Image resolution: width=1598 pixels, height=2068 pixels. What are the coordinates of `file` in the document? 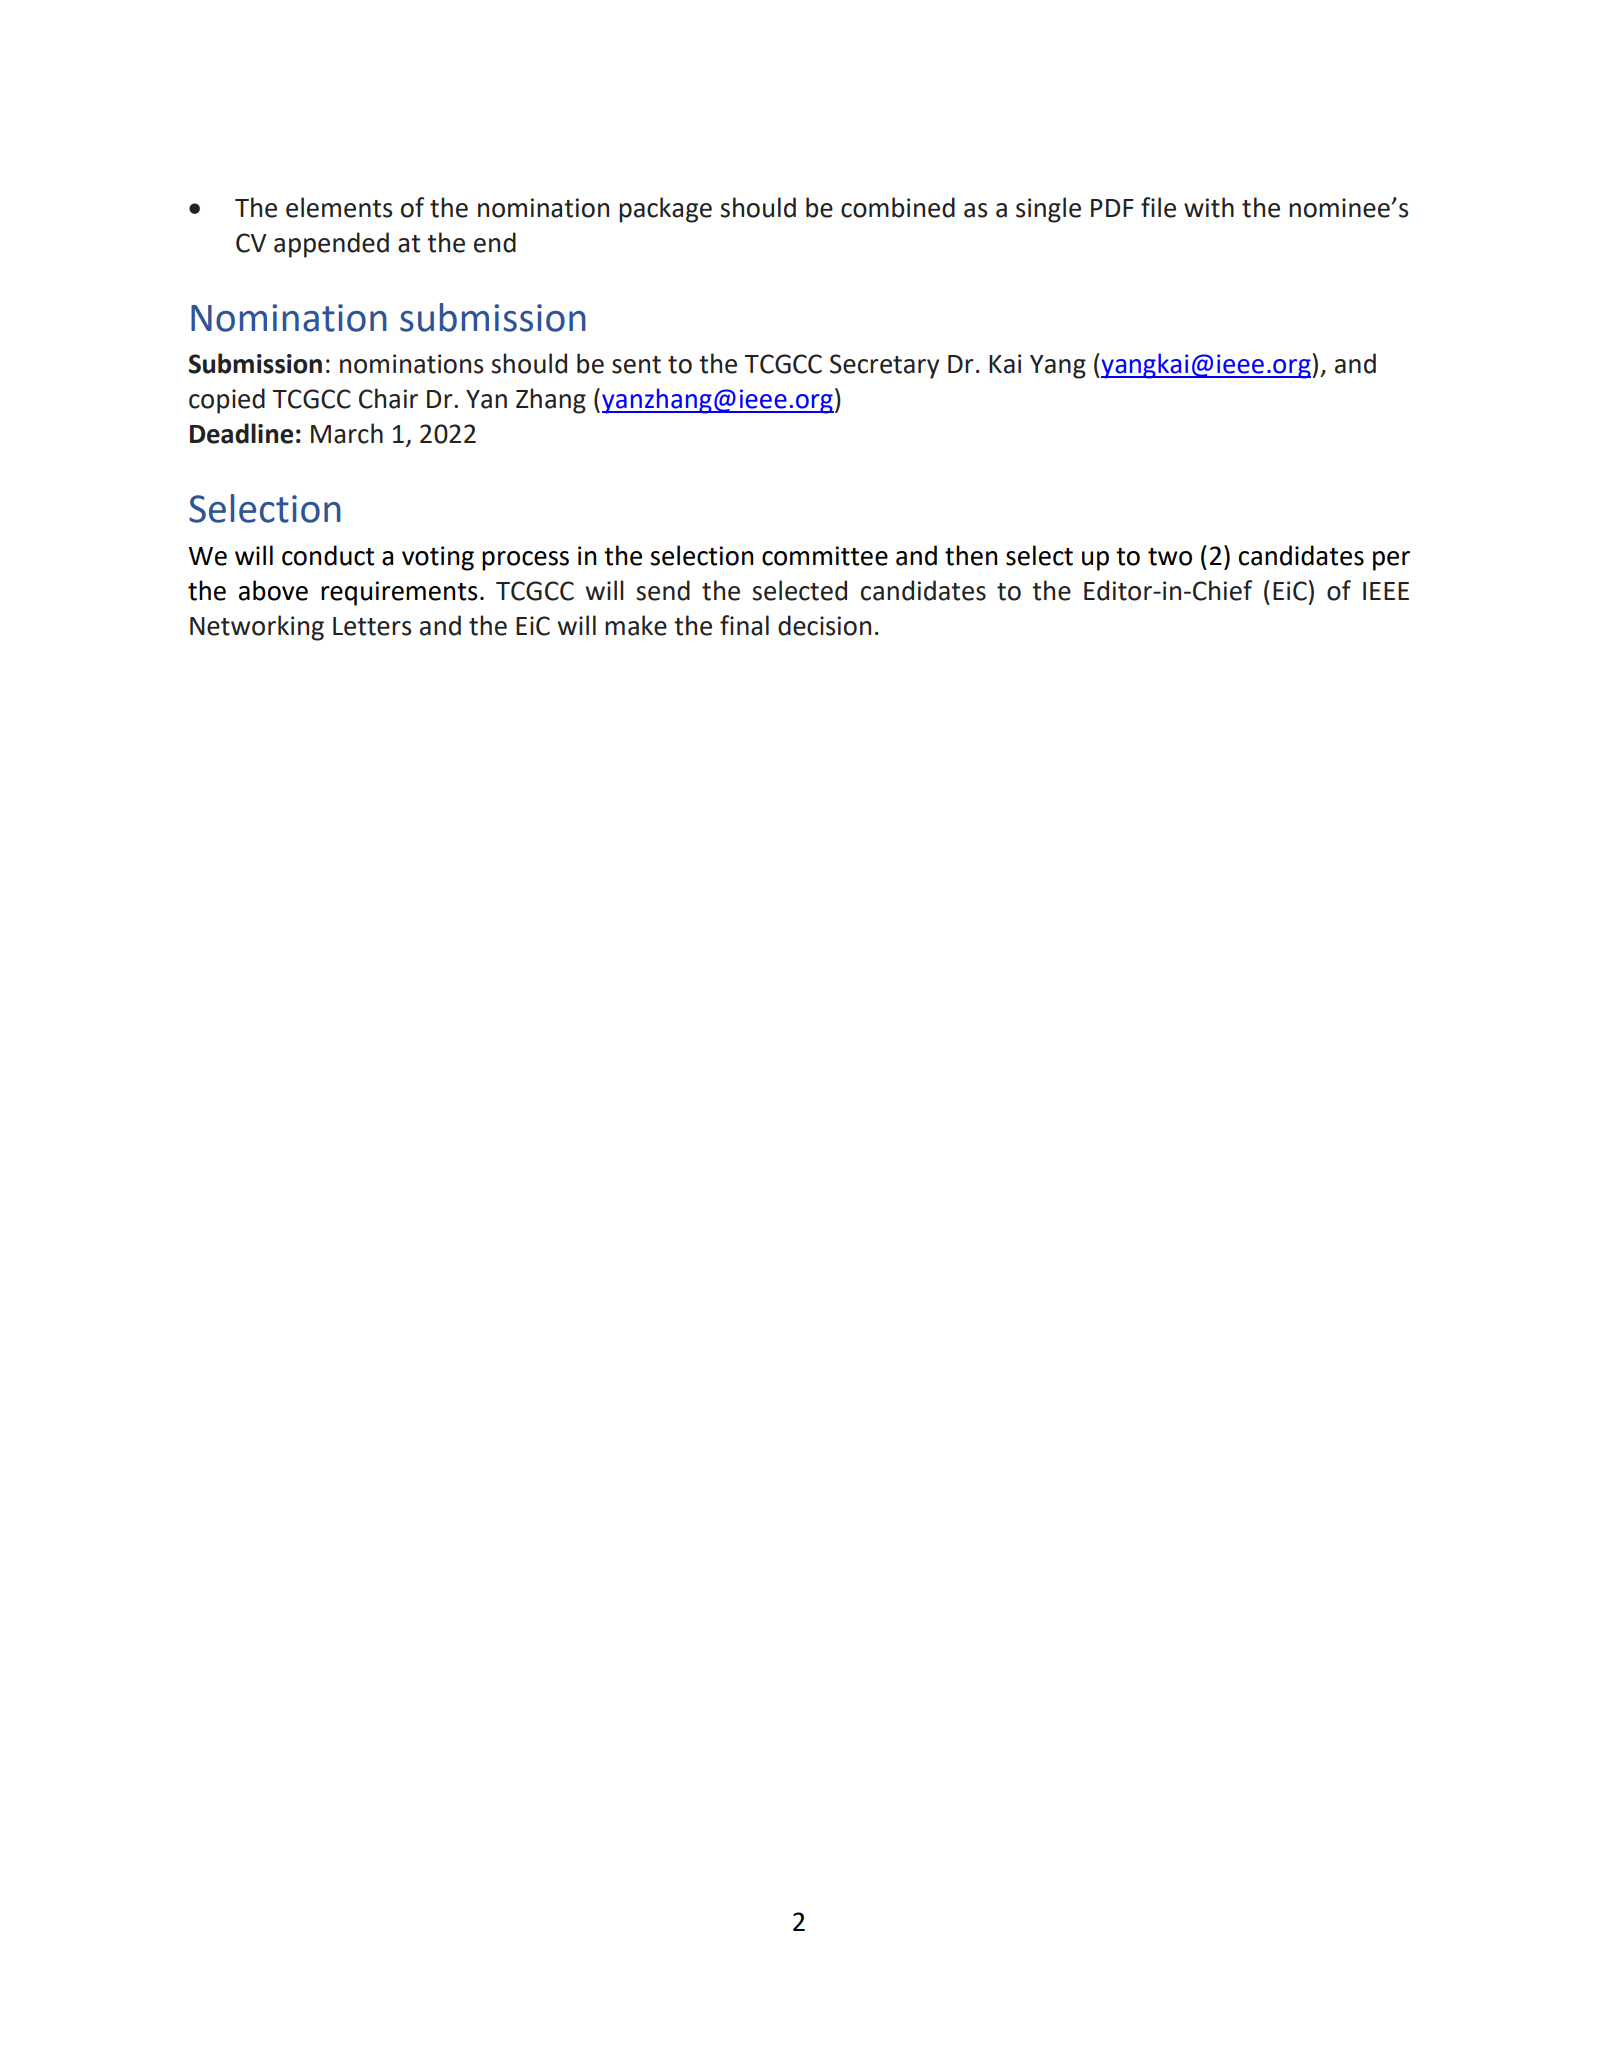 It's located at (1158, 207).
